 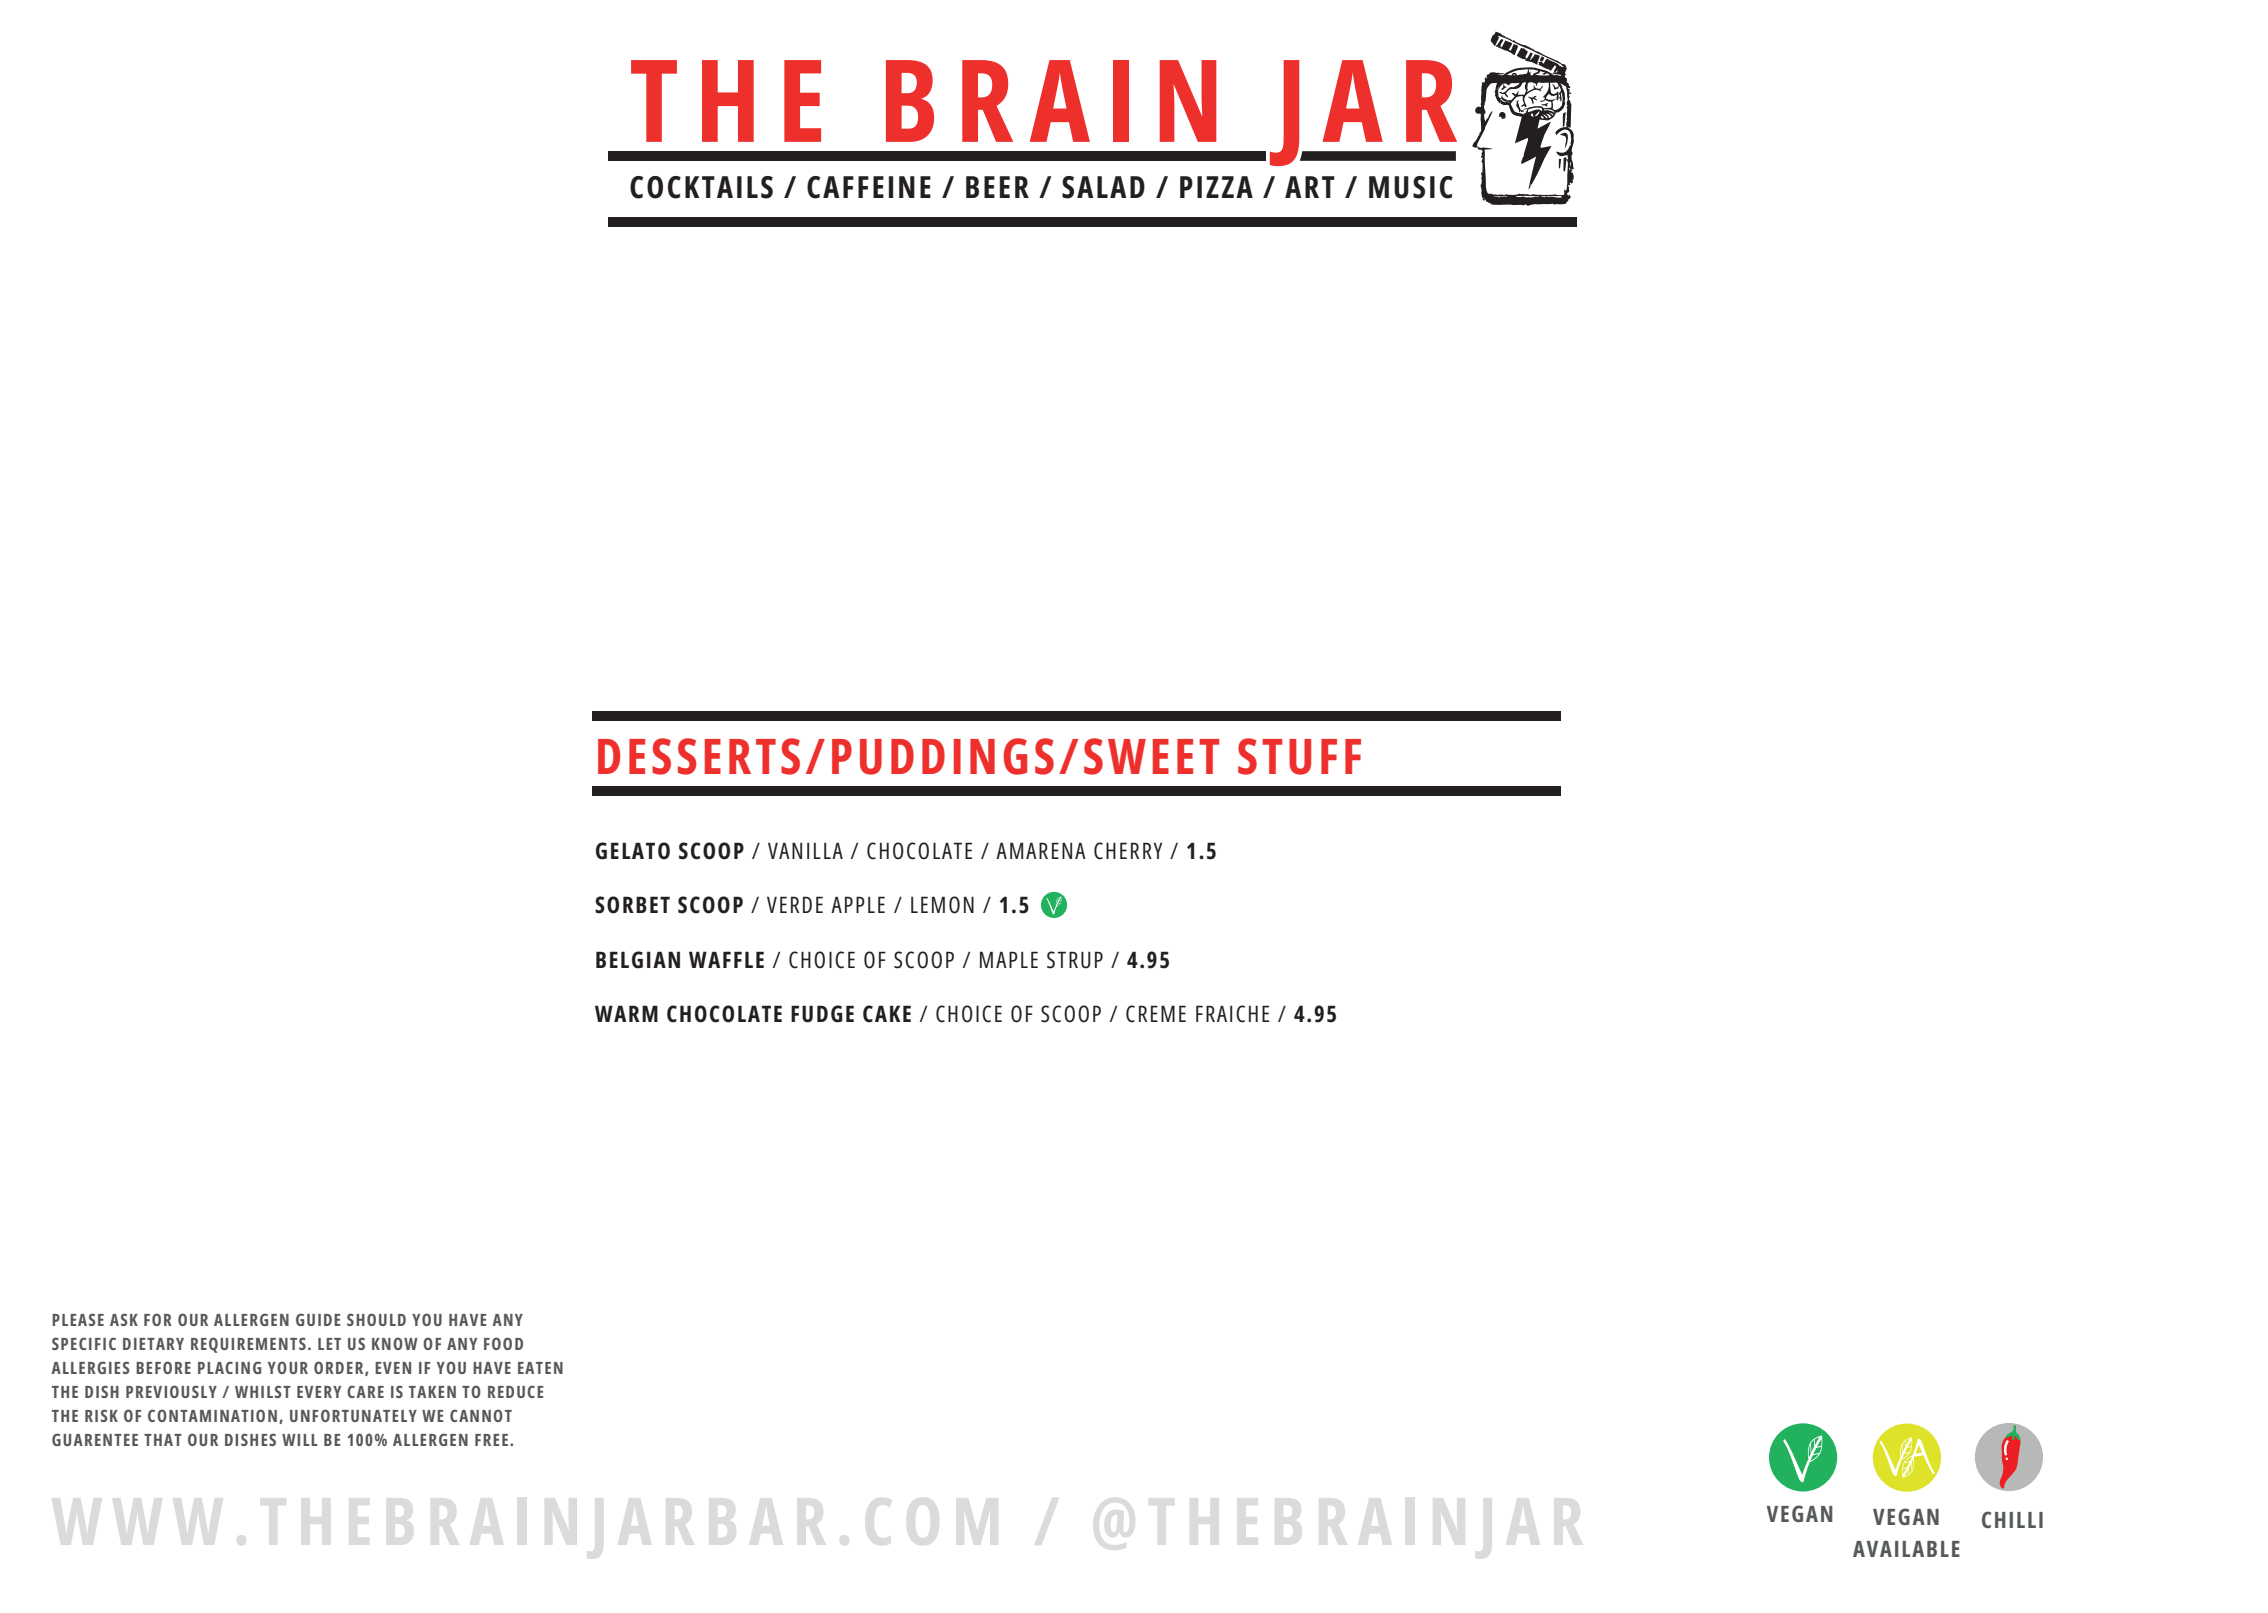 I want to click on WARM, so click(x=626, y=1013).
